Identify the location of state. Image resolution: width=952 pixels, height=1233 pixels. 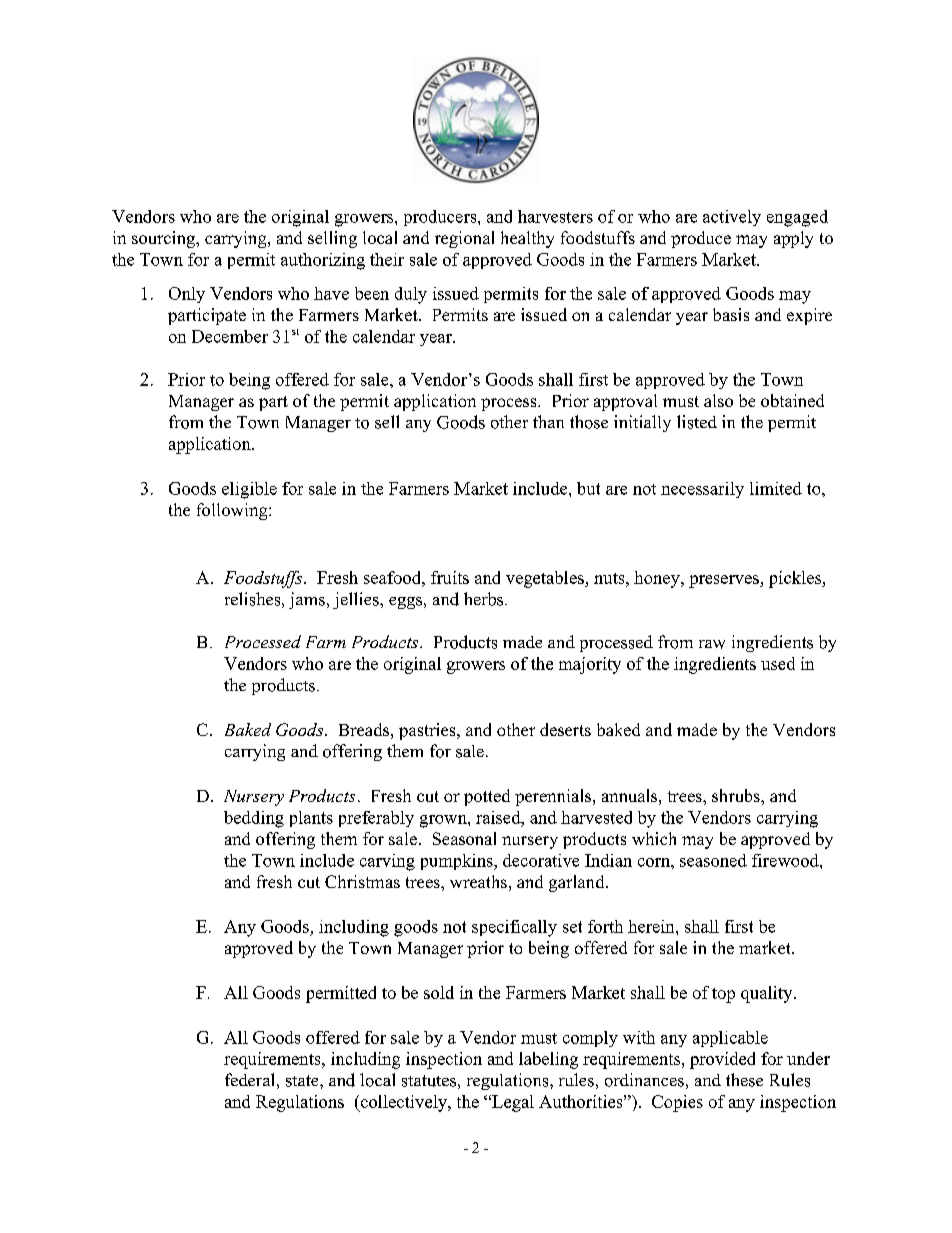
(303, 1081).
